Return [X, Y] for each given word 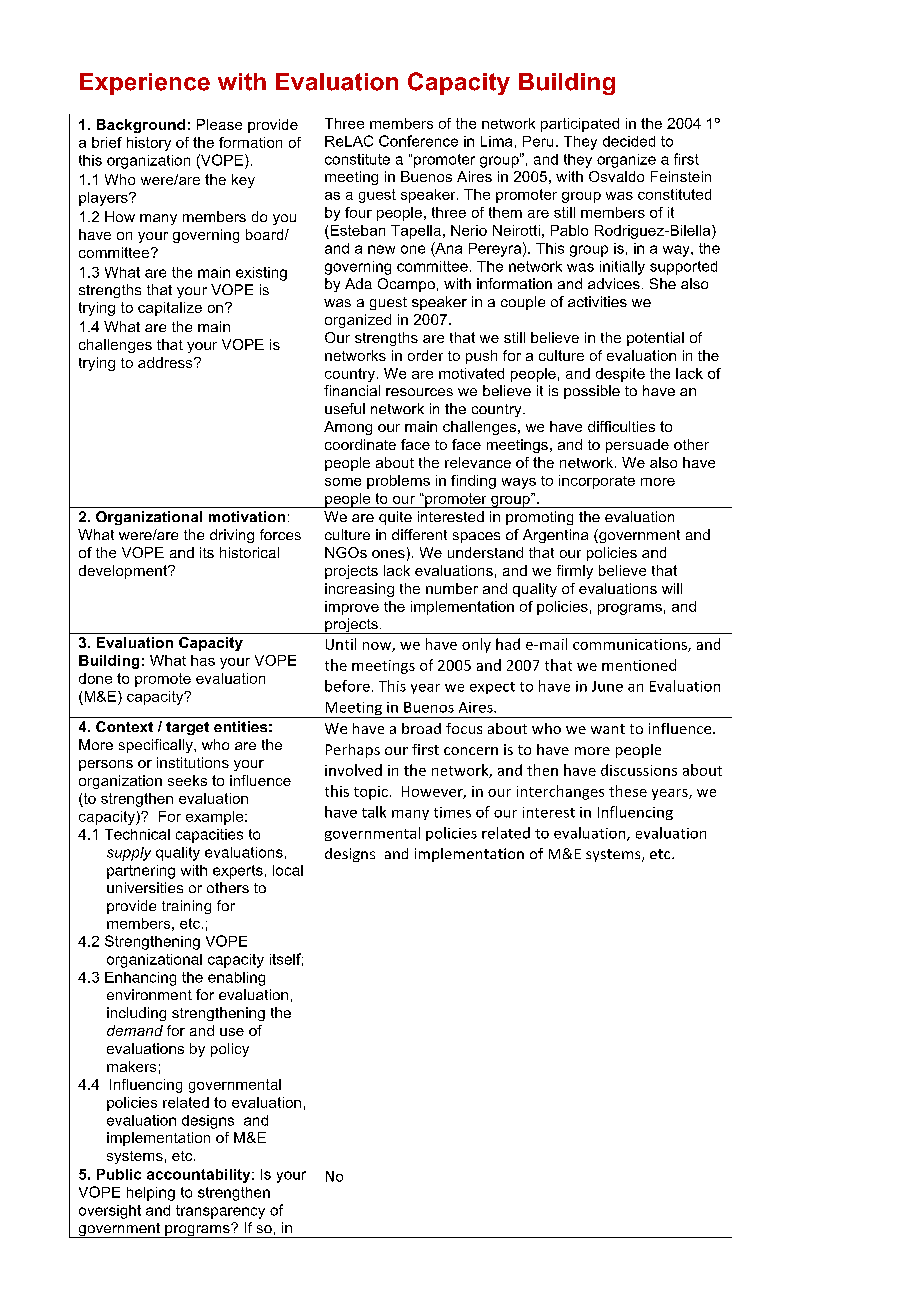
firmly [575, 572]
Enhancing [140, 979]
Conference [418, 141]
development [124, 572]
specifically [157, 746]
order [425, 355]
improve [352, 608]
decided [629, 141]
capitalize [170, 309]
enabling [236, 979]
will [672, 588]
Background [141, 126]
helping [151, 1194]
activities [597, 301]
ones [388, 554]
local [288, 870]
